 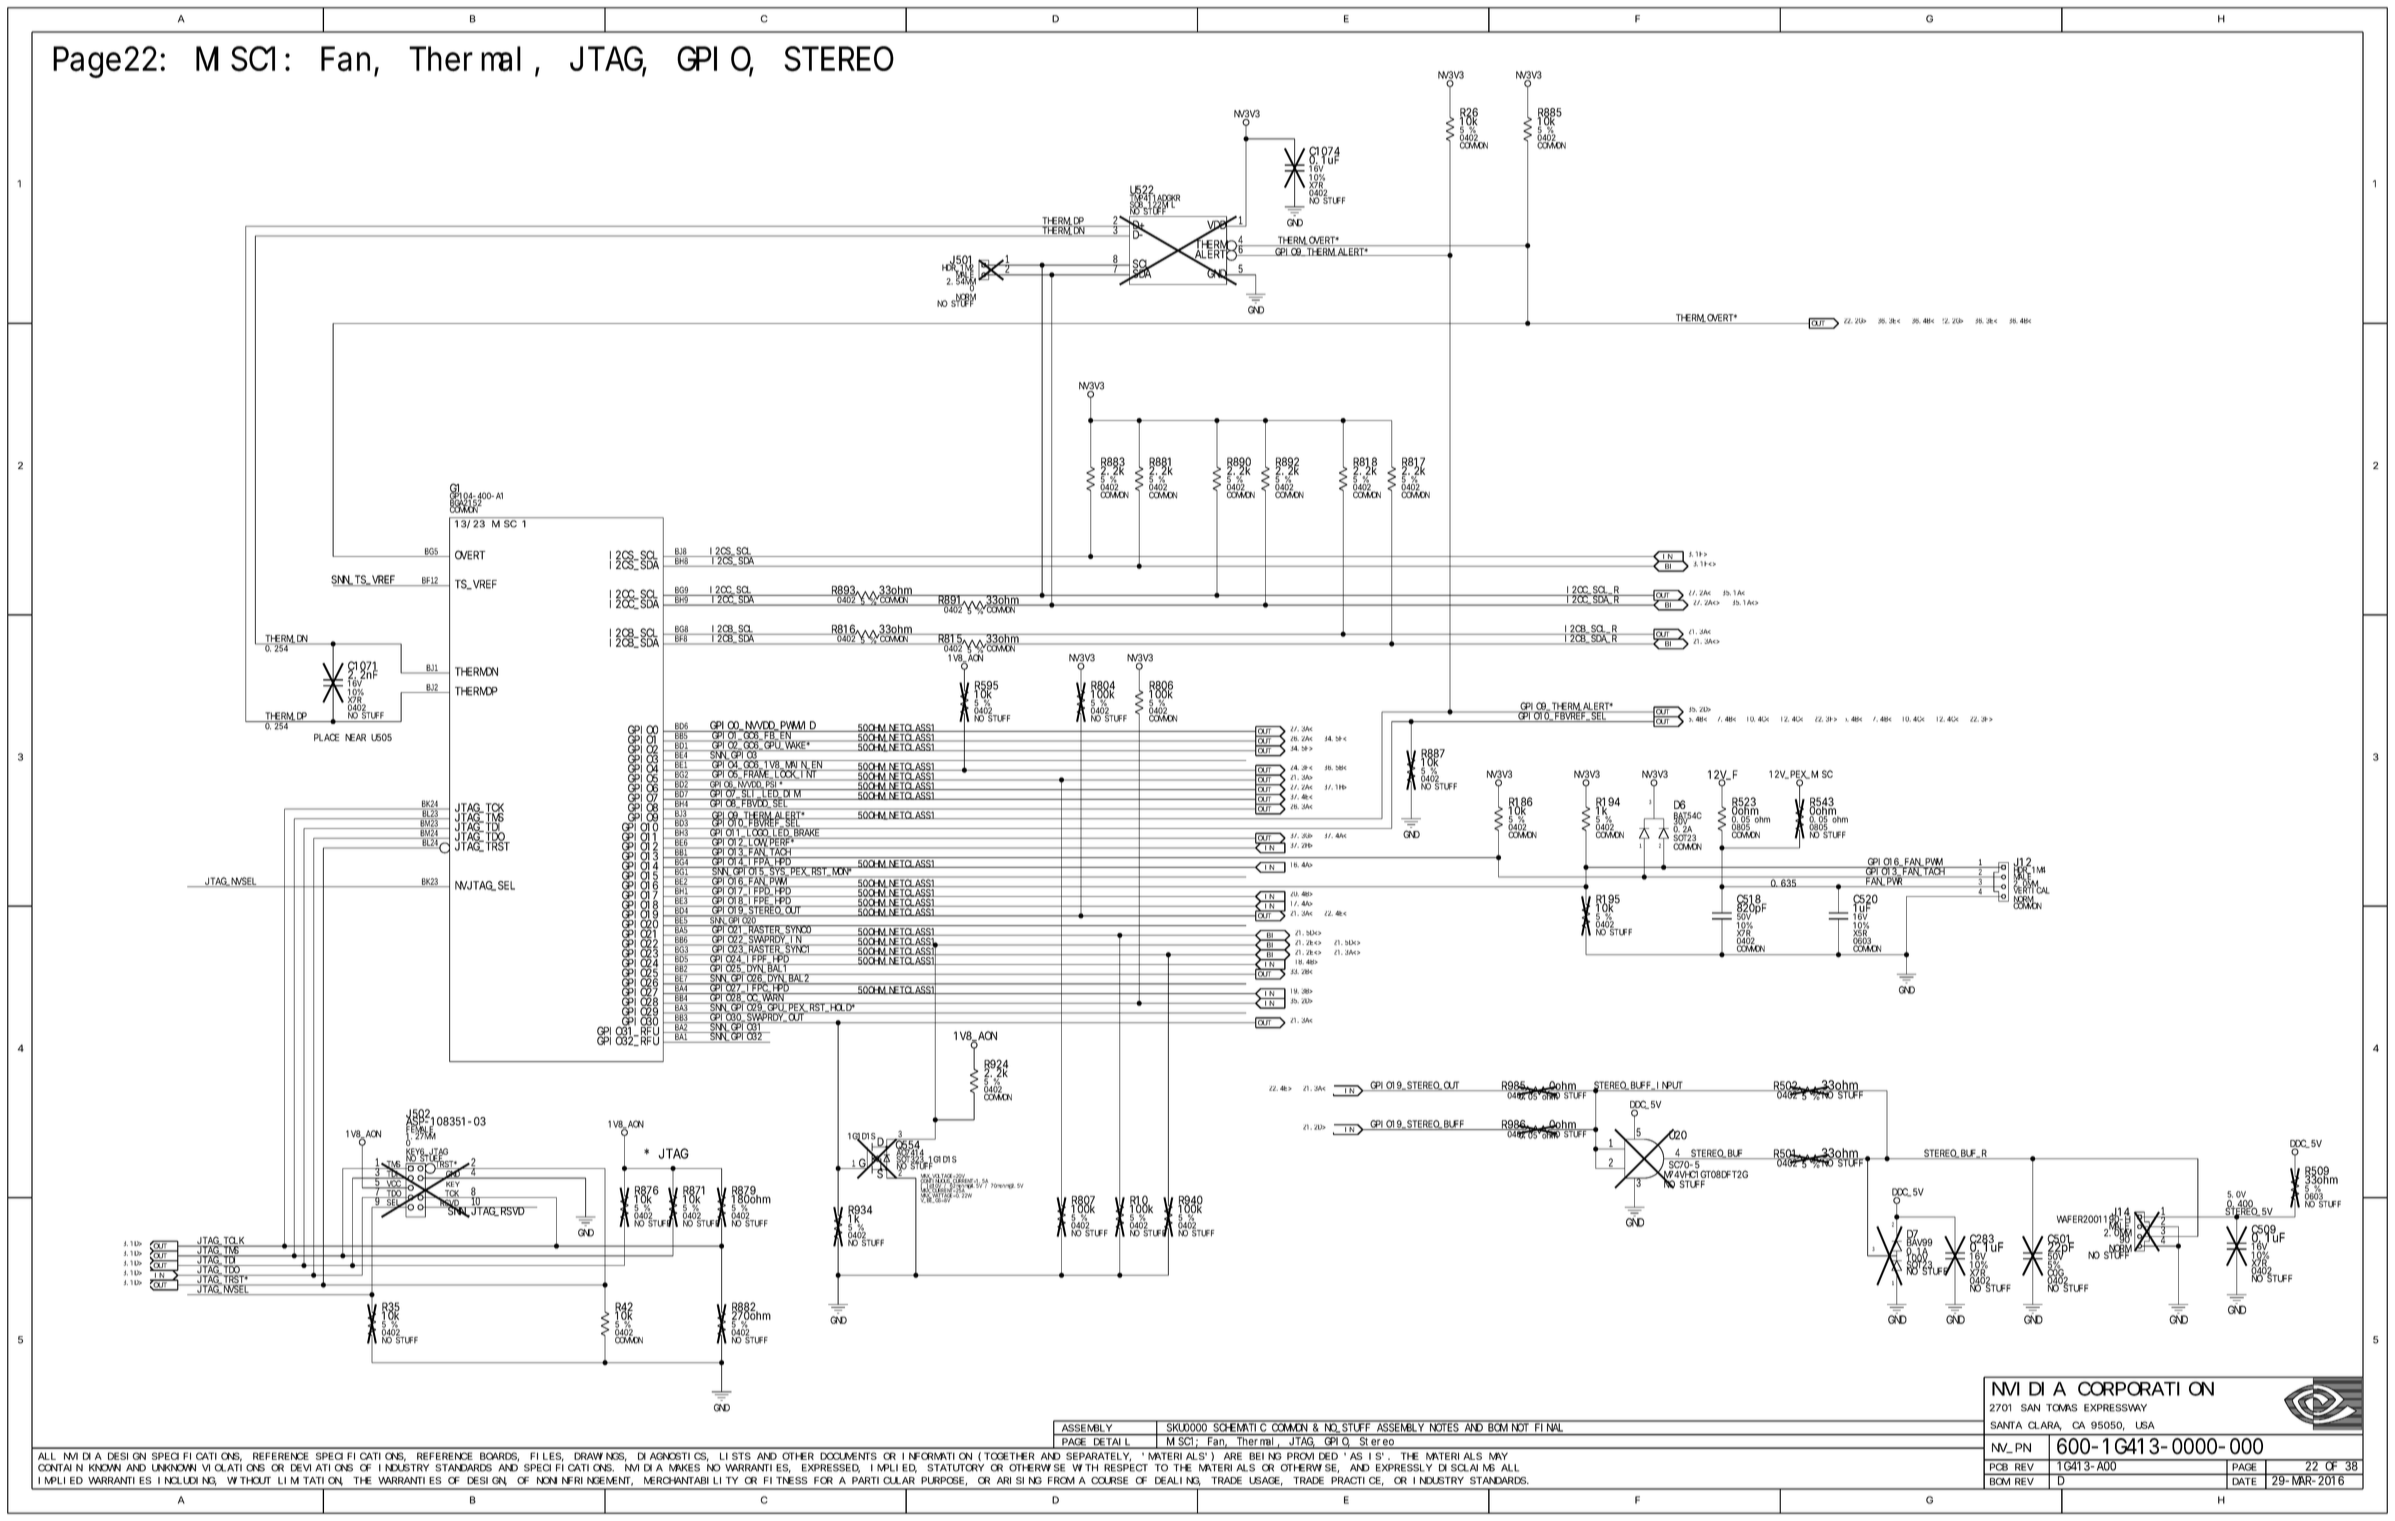 What do you see at coordinates (322, 1468) in the screenshot?
I see `DEVIATIONS` at bounding box center [322, 1468].
